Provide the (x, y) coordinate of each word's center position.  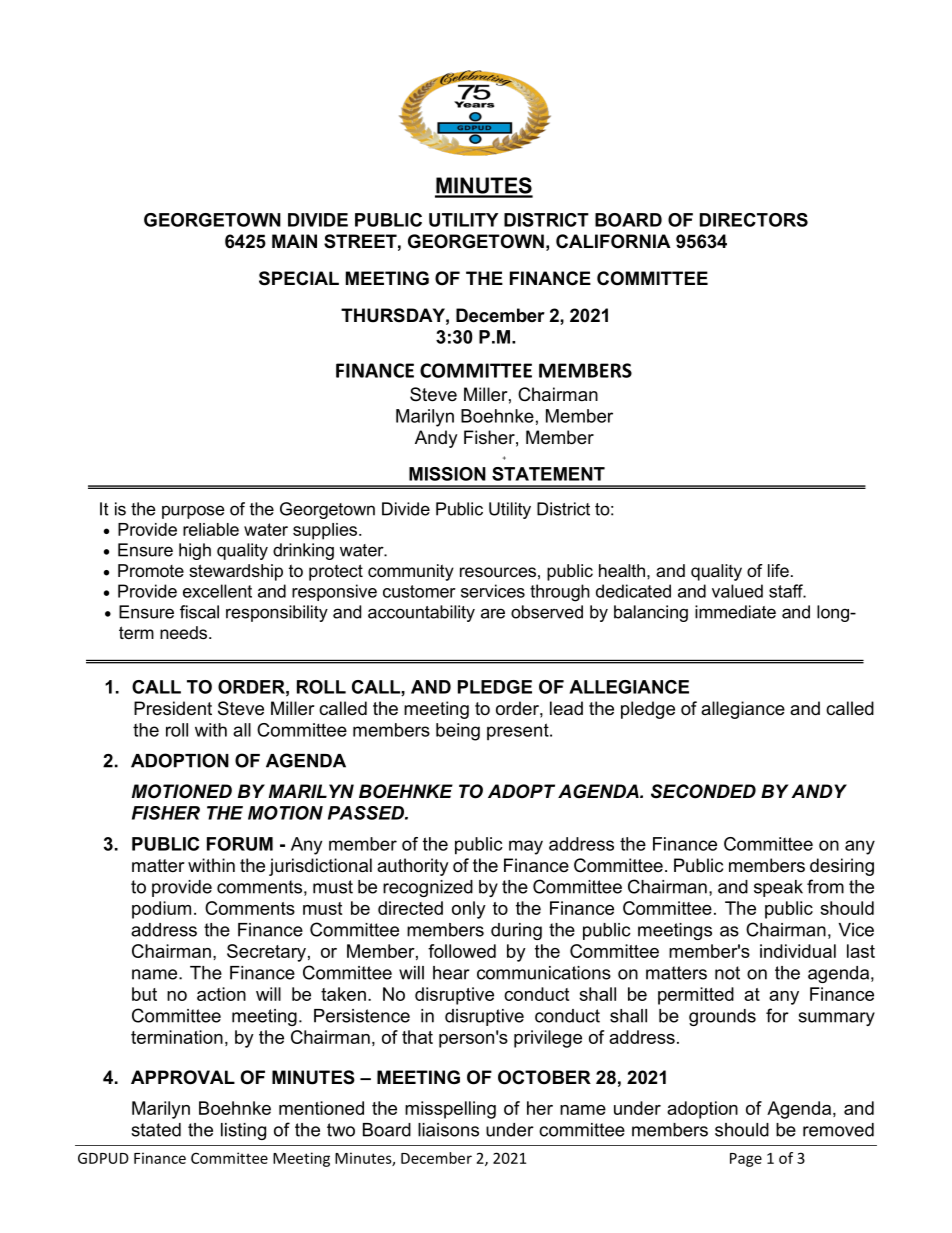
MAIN (294, 241)
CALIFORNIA (613, 241)
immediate (735, 612)
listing (243, 1131)
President (173, 708)
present (519, 732)
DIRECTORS (754, 220)
